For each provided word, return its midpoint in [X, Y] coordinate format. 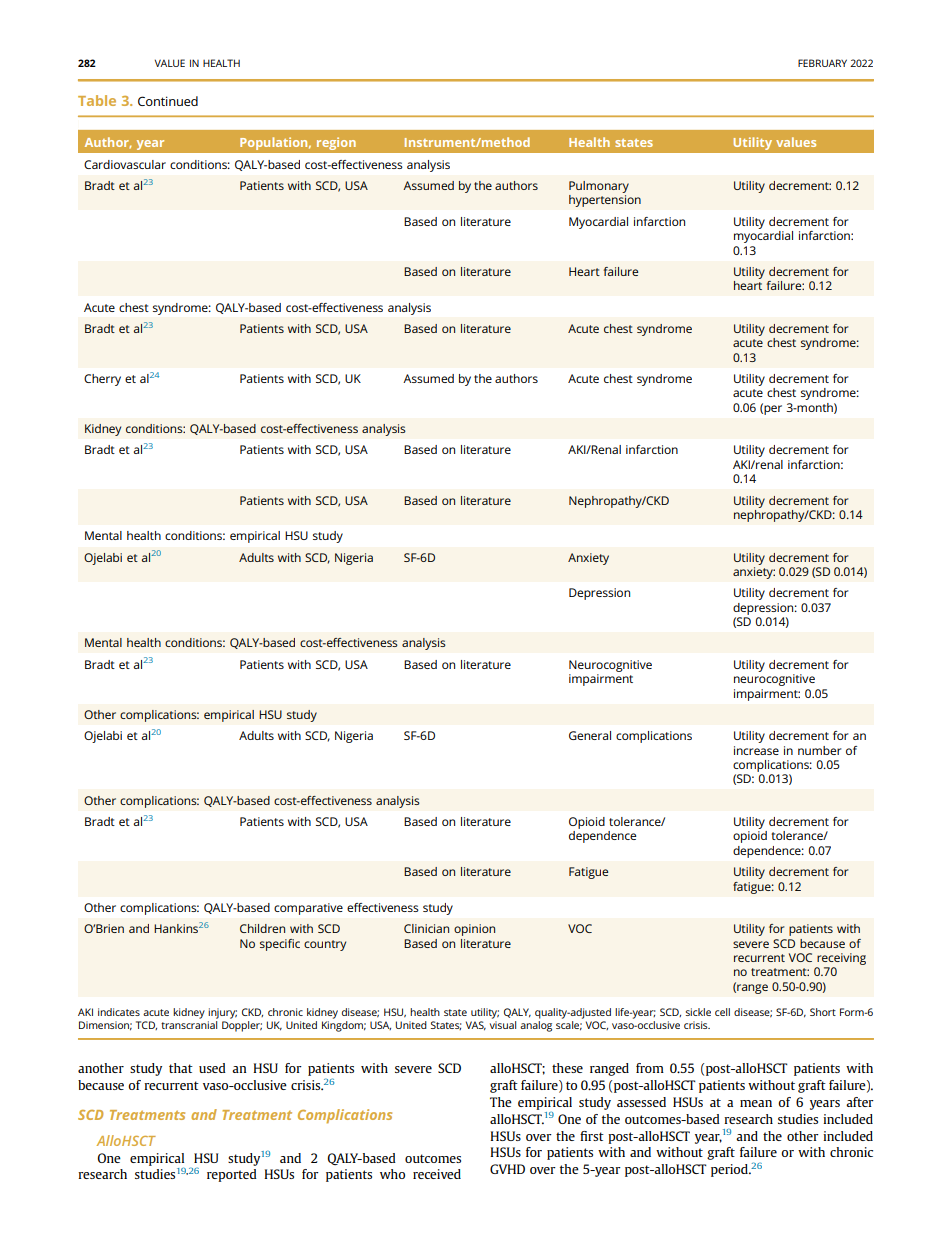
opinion [474, 930]
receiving [841, 959]
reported [232, 1175]
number [820, 750]
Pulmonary [599, 187]
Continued [168, 101]
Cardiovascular [125, 164]
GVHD [507, 1169]
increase [756, 750]
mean [756, 1103]
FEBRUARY [822, 63]
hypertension [605, 201]
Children [262, 928]
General [590, 735]
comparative [308, 909]
